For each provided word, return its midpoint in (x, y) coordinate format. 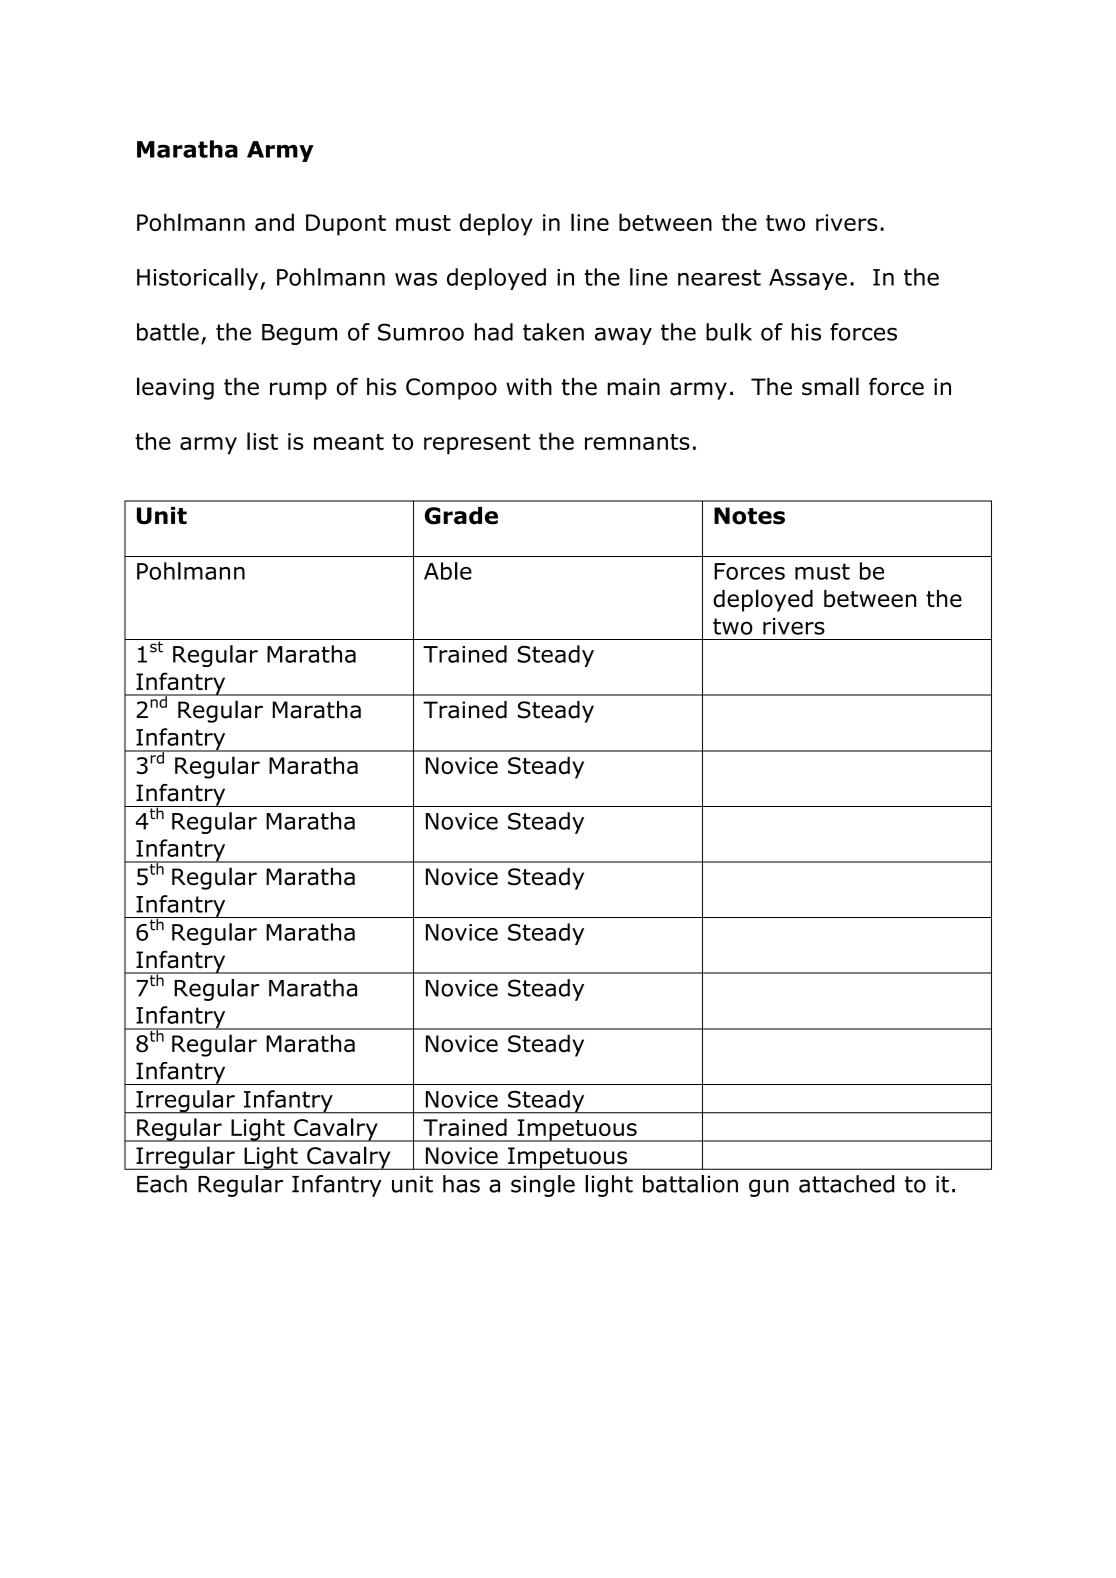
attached (846, 1184)
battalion (690, 1184)
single (543, 1186)
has (461, 1184)
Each (162, 1184)
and (274, 222)
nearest (719, 277)
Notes (749, 516)
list (262, 441)
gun (769, 1188)
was (416, 279)
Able (448, 571)
